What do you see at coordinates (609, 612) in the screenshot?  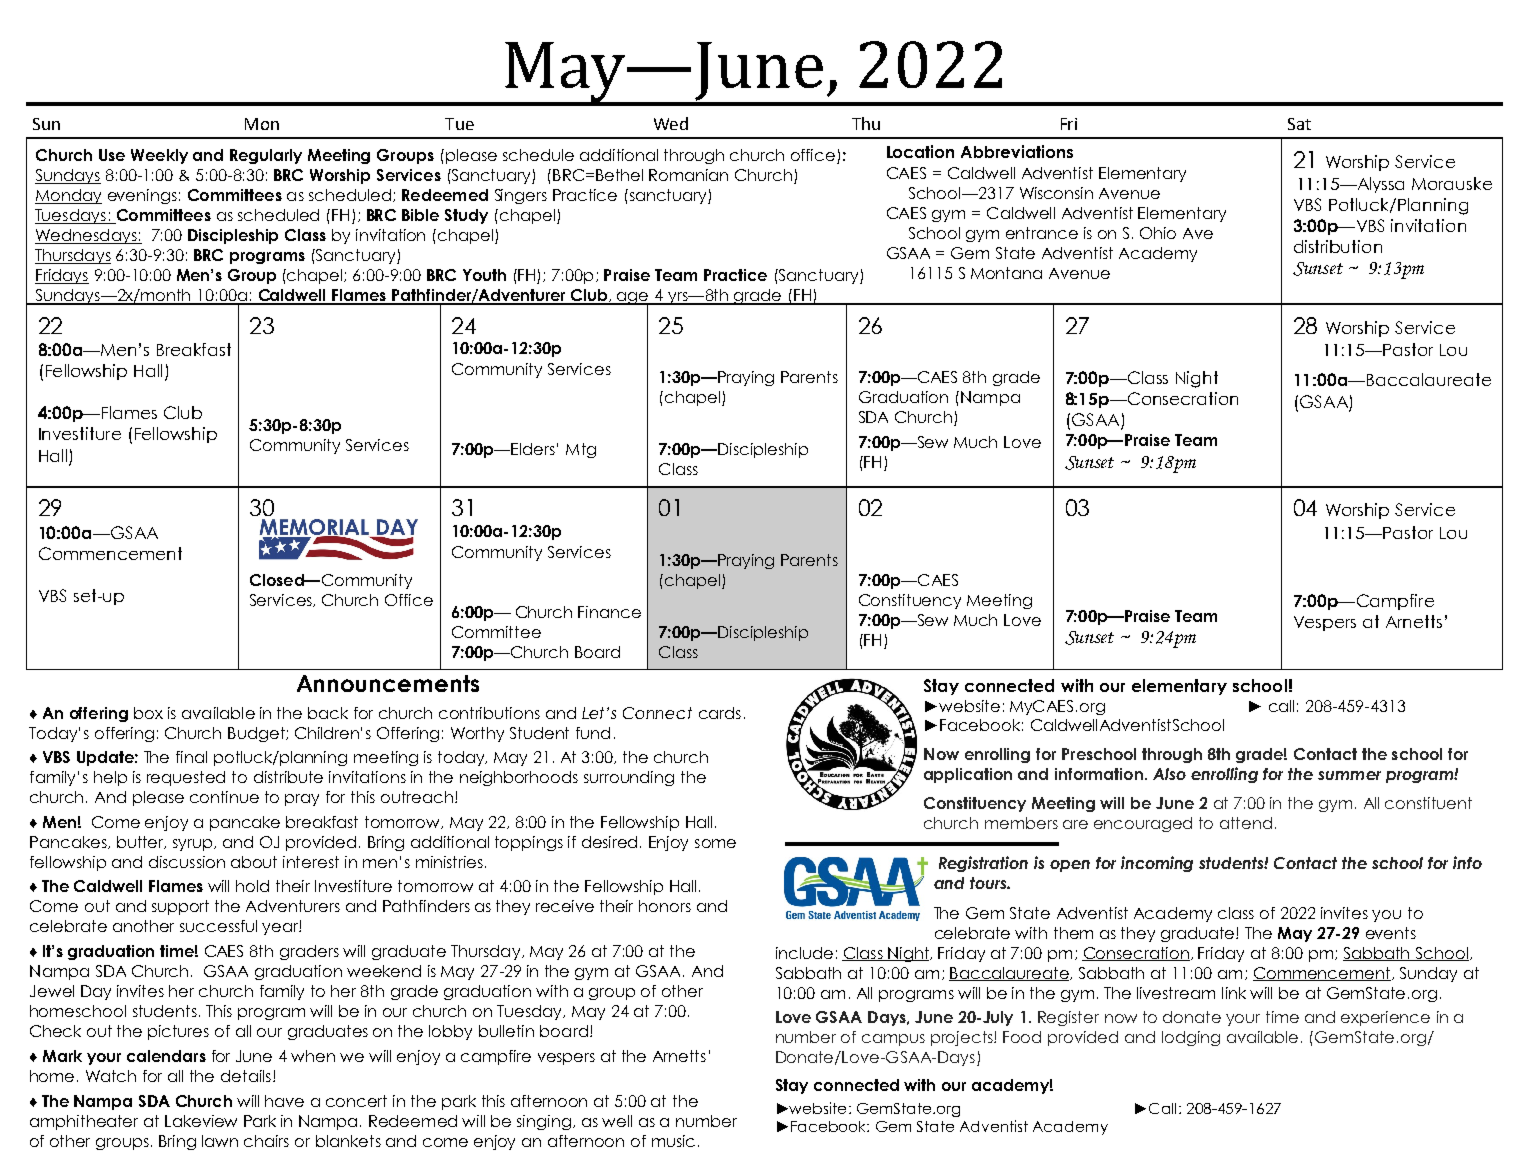 I see `Finance` at bounding box center [609, 612].
